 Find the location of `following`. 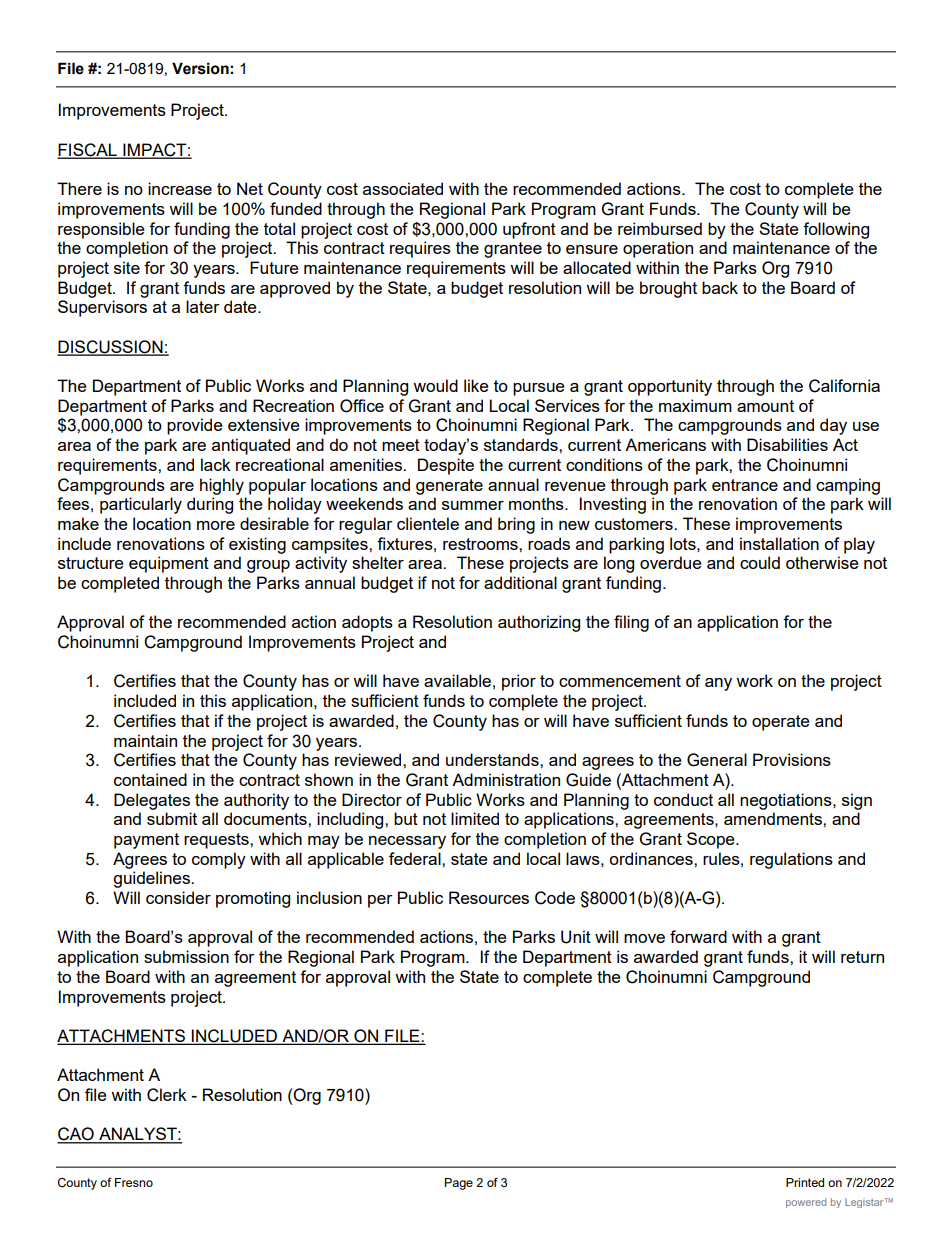

following is located at coordinates (836, 230).
